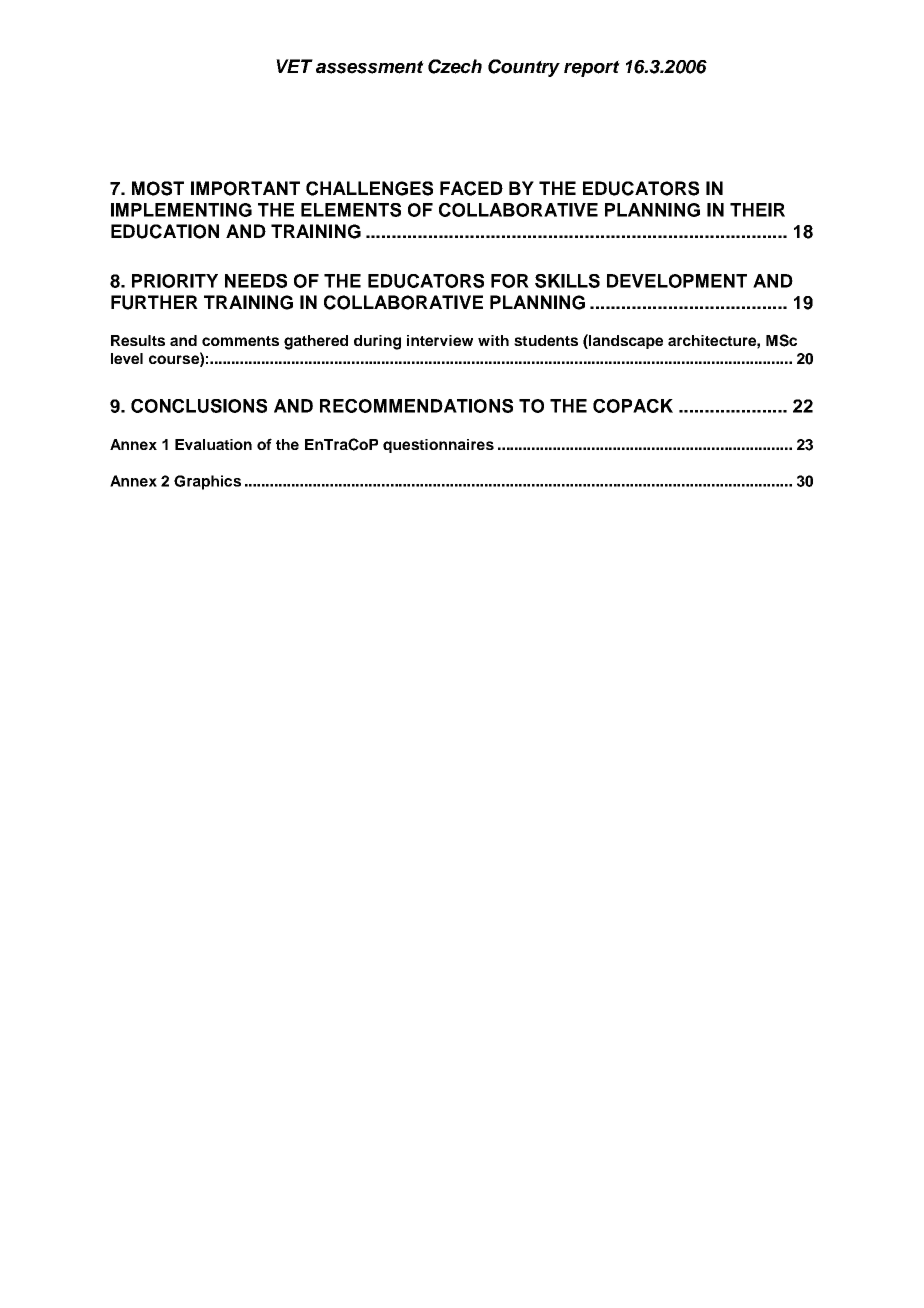 Image resolution: width=924 pixels, height=1308 pixels. What do you see at coordinates (370, 67) in the screenshot?
I see `assessment` at bounding box center [370, 67].
